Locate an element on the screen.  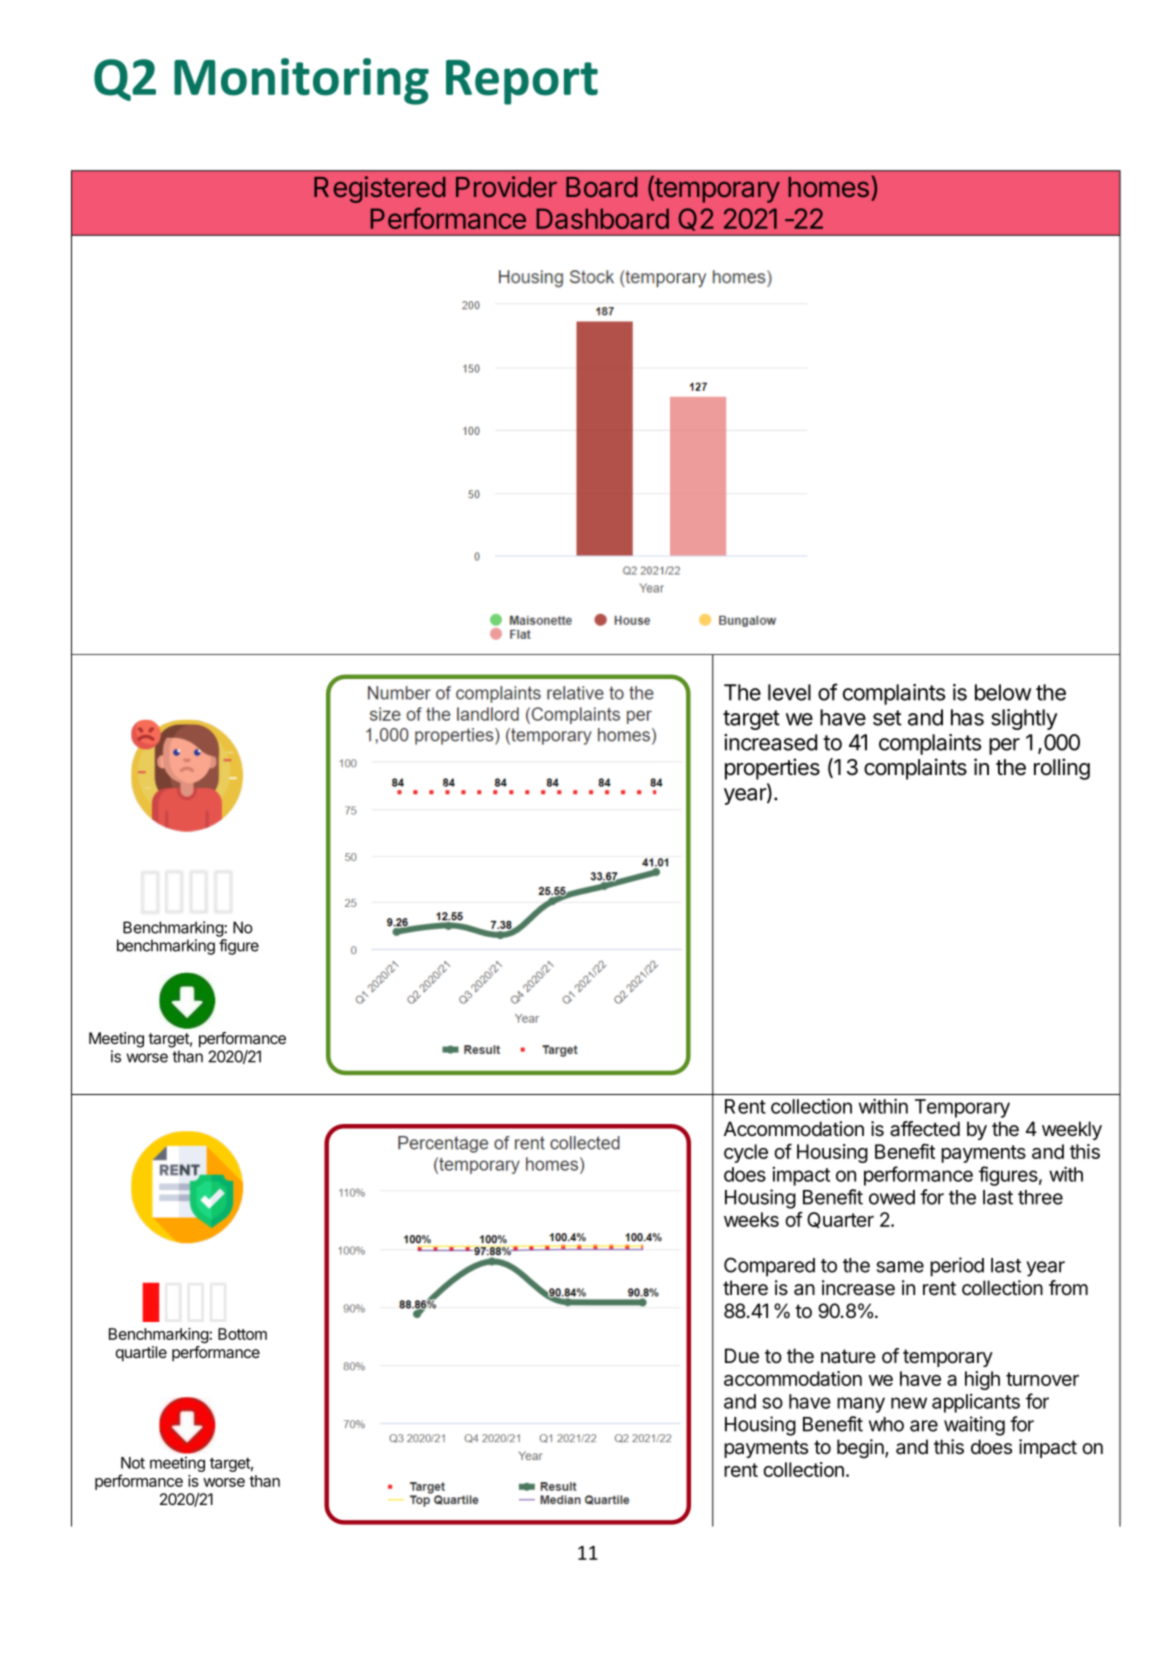
has is located at coordinates (967, 717).
